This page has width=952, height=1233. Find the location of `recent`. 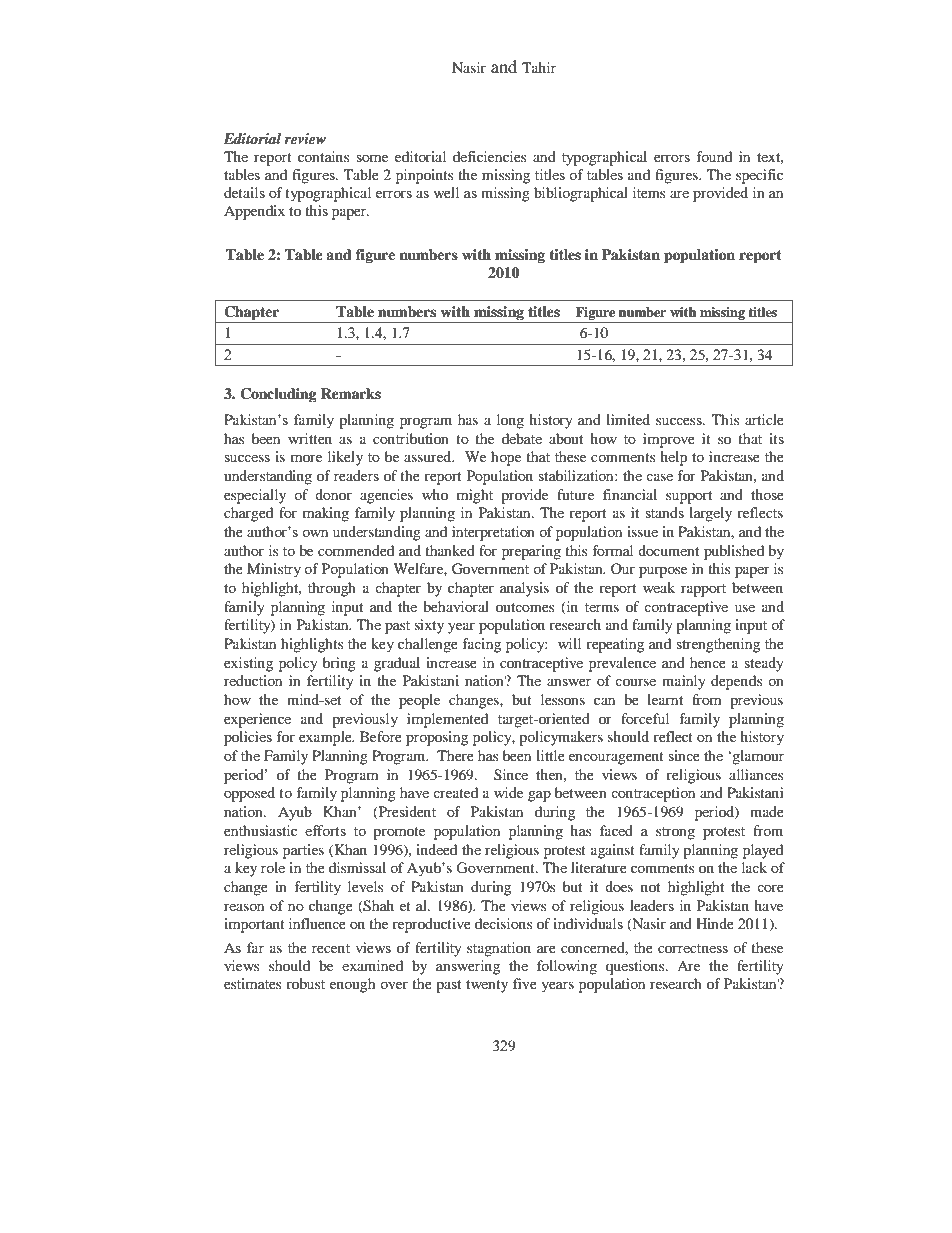

recent is located at coordinates (331, 948).
